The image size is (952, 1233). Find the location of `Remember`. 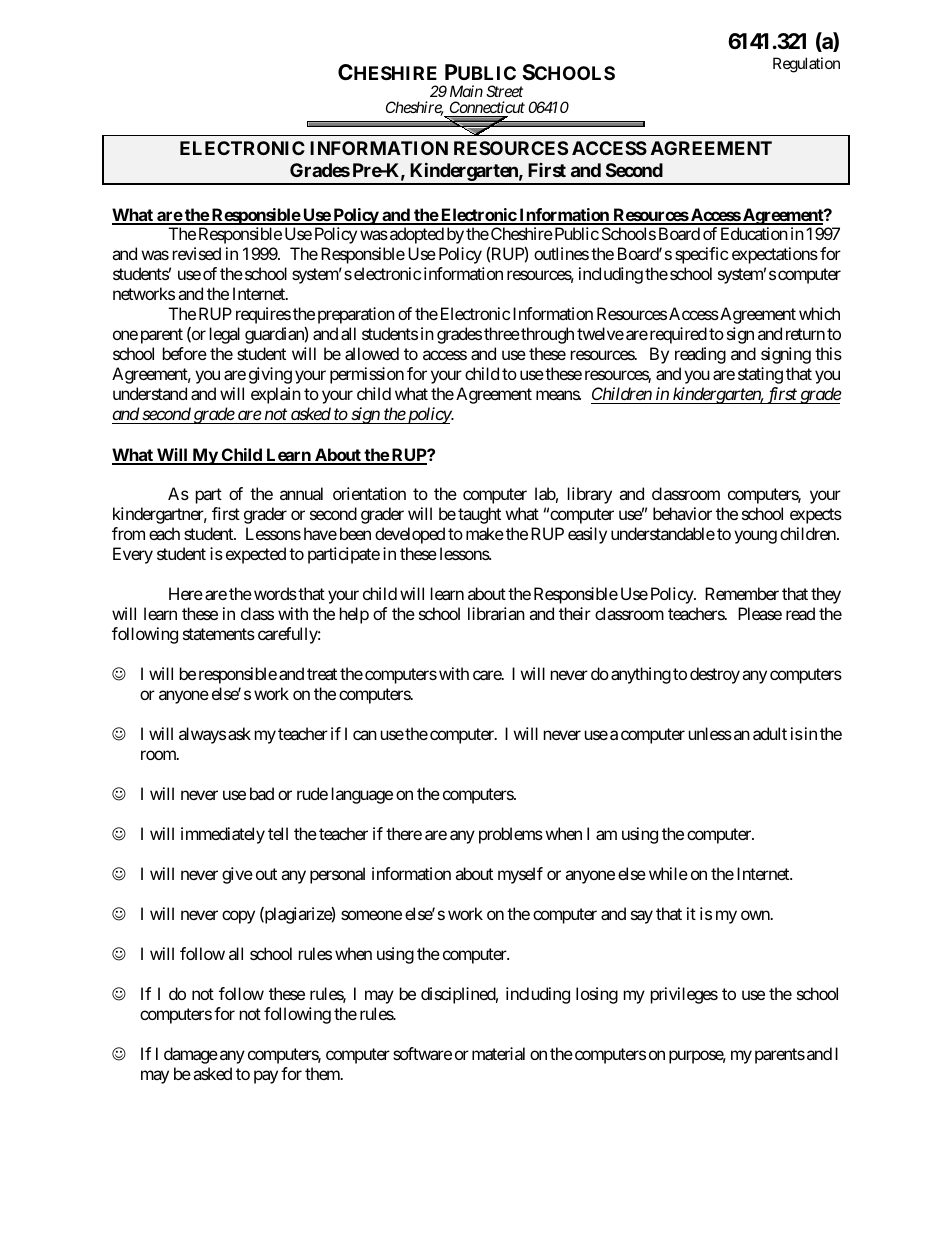

Remember is located at coordinates (742, 593).
